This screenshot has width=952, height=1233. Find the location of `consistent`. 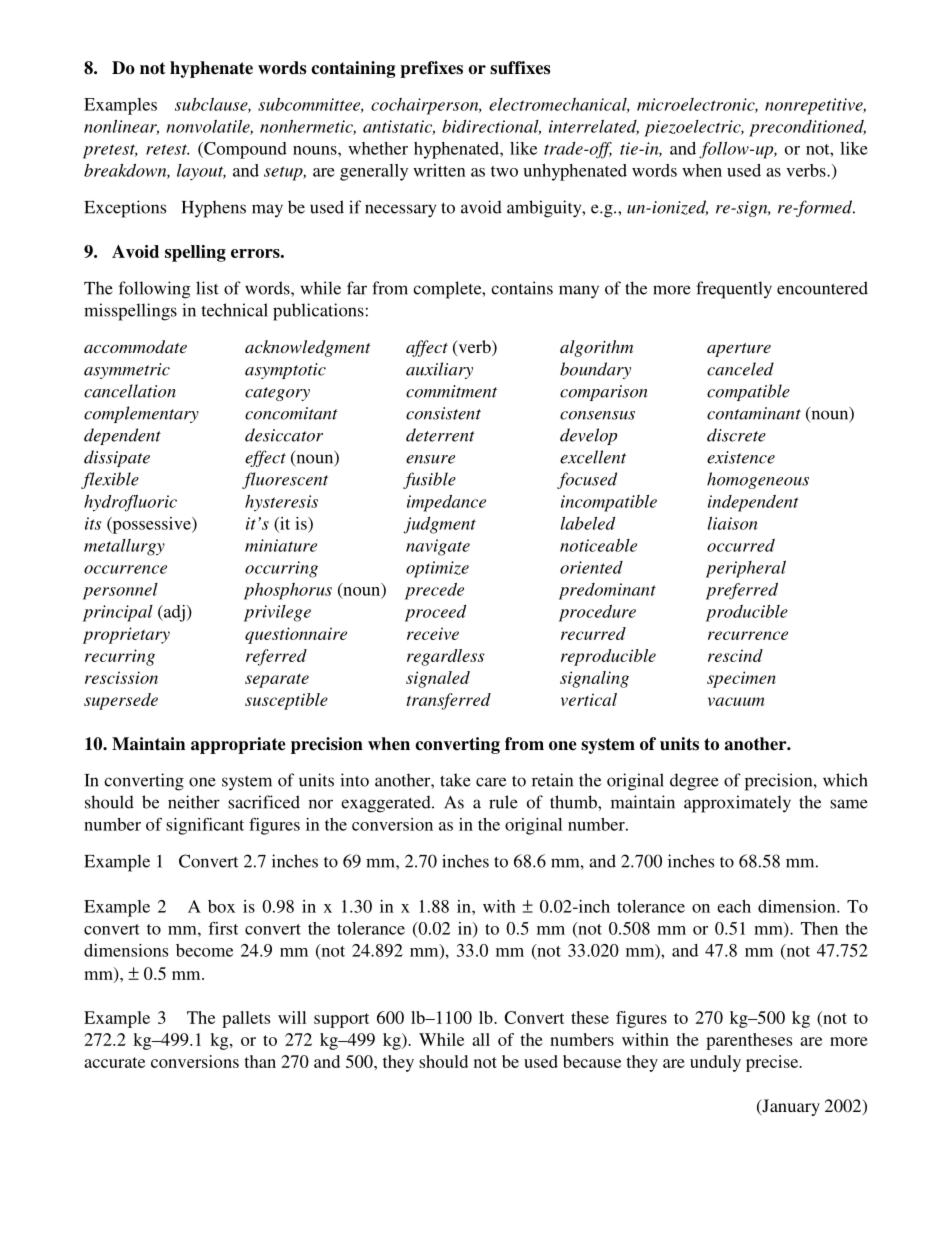

consistent is located at coordinates (443, 413).
